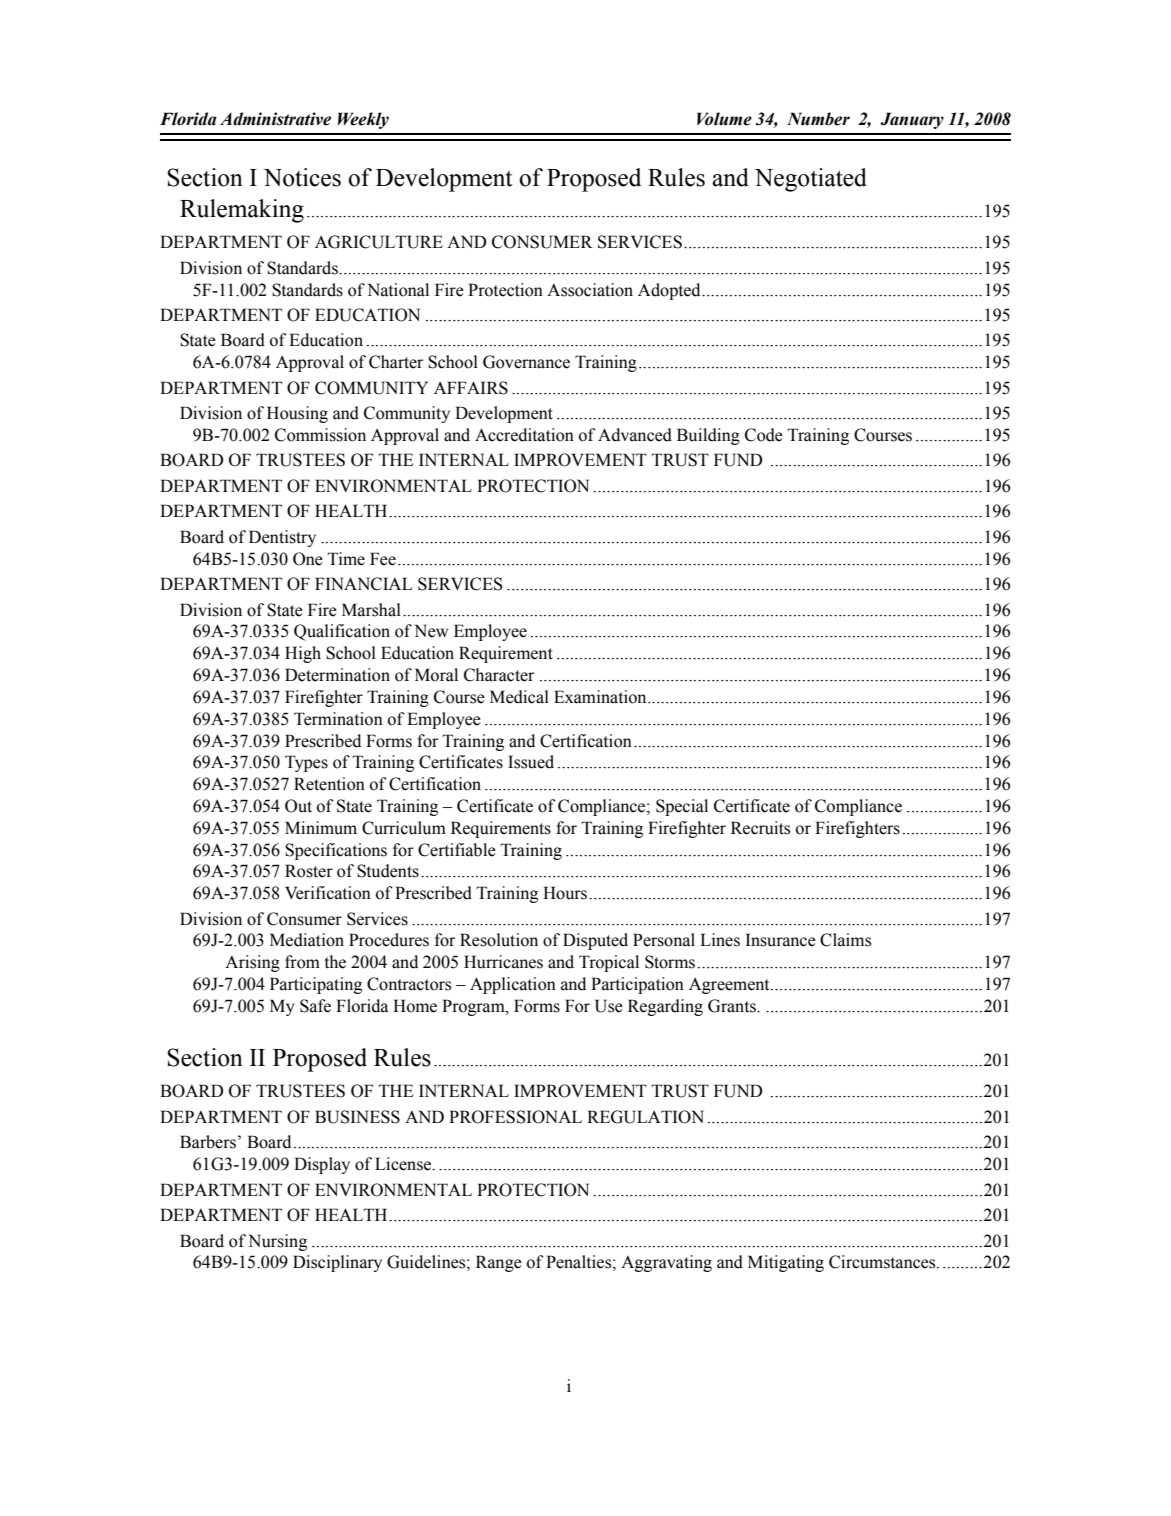 Image resolution: width=1171 pixels, height=1516 pixels. Describe the element at coordinates (811, 180) in the image. I see `Negotiated` at that location.
